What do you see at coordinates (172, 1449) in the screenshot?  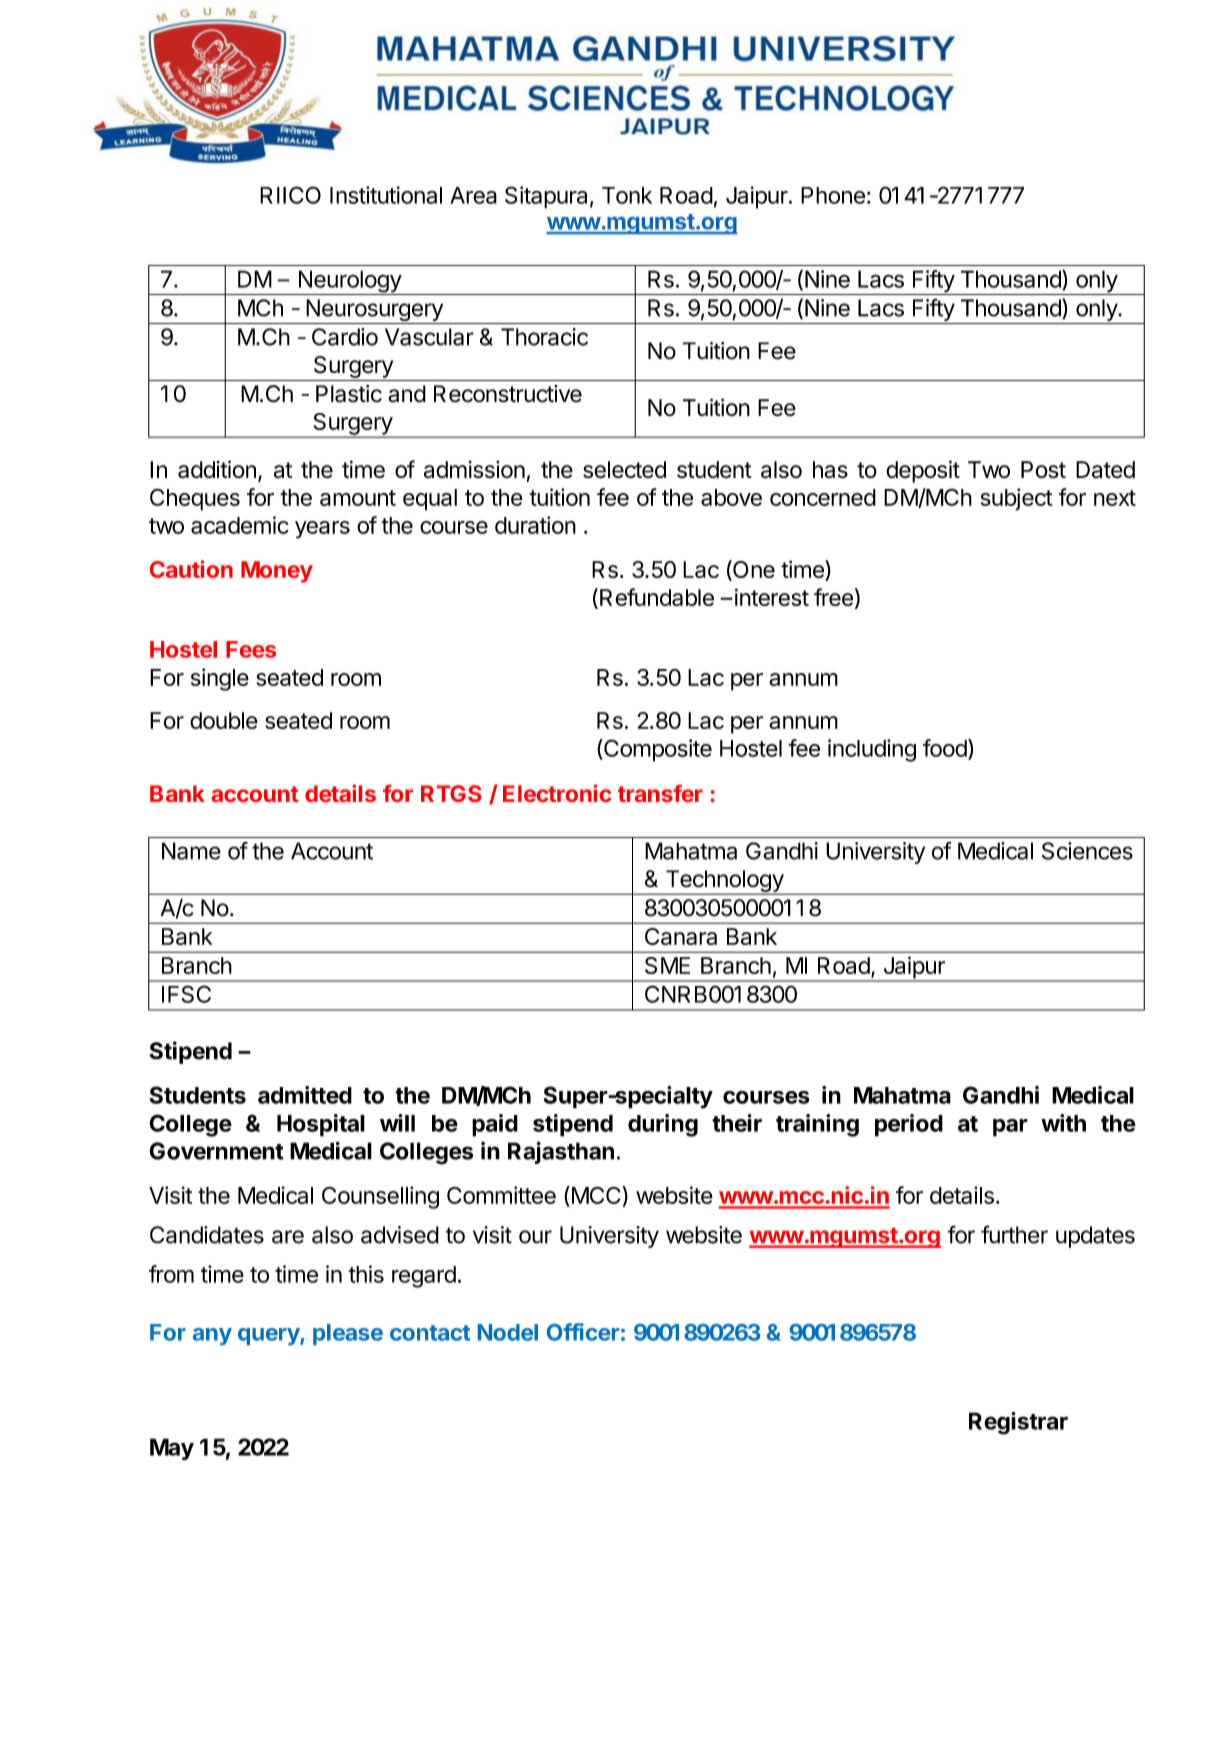 I see `May` at bounding box center [172, 1449].
